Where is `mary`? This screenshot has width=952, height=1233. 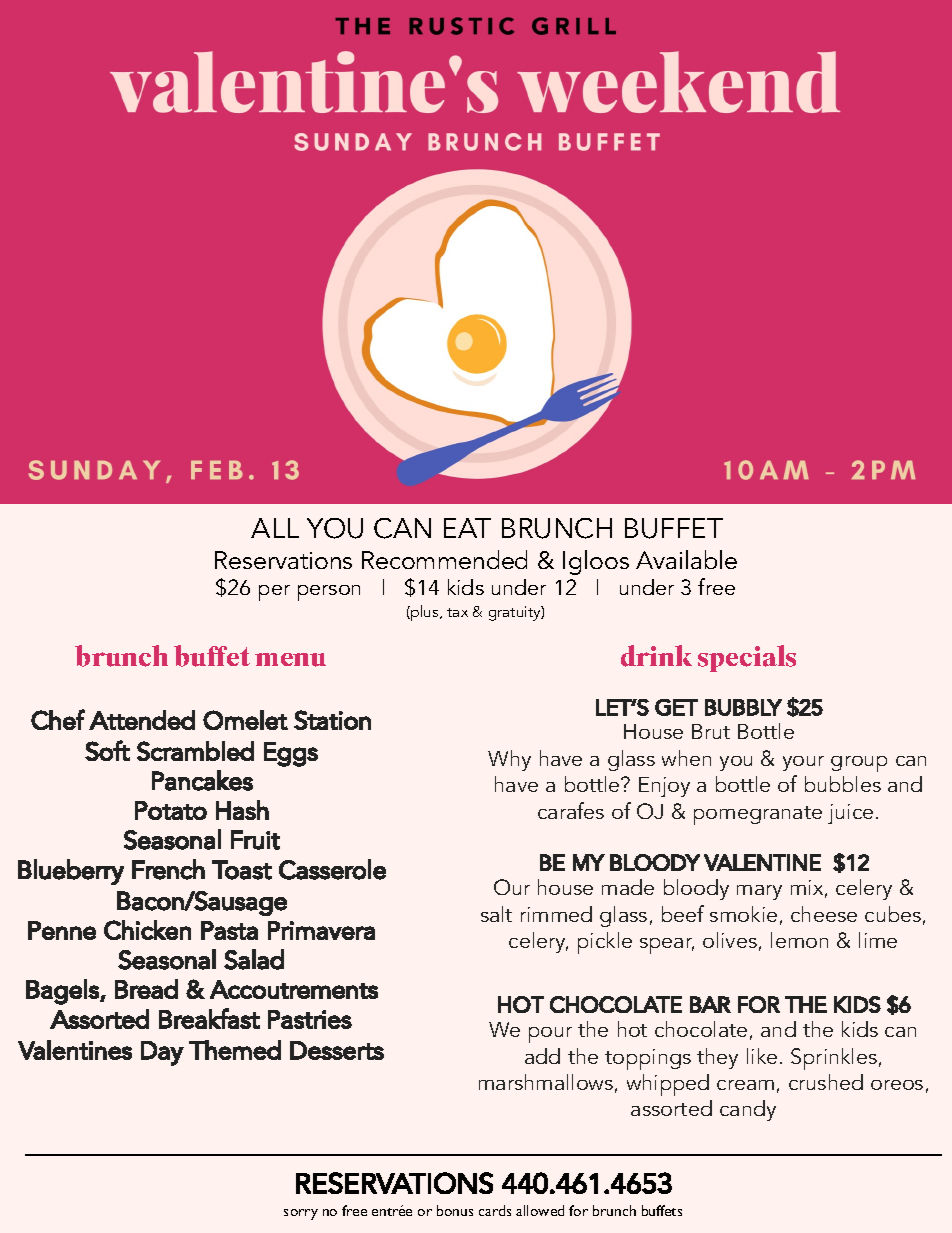 mary is located at coordinates (759, 892).
